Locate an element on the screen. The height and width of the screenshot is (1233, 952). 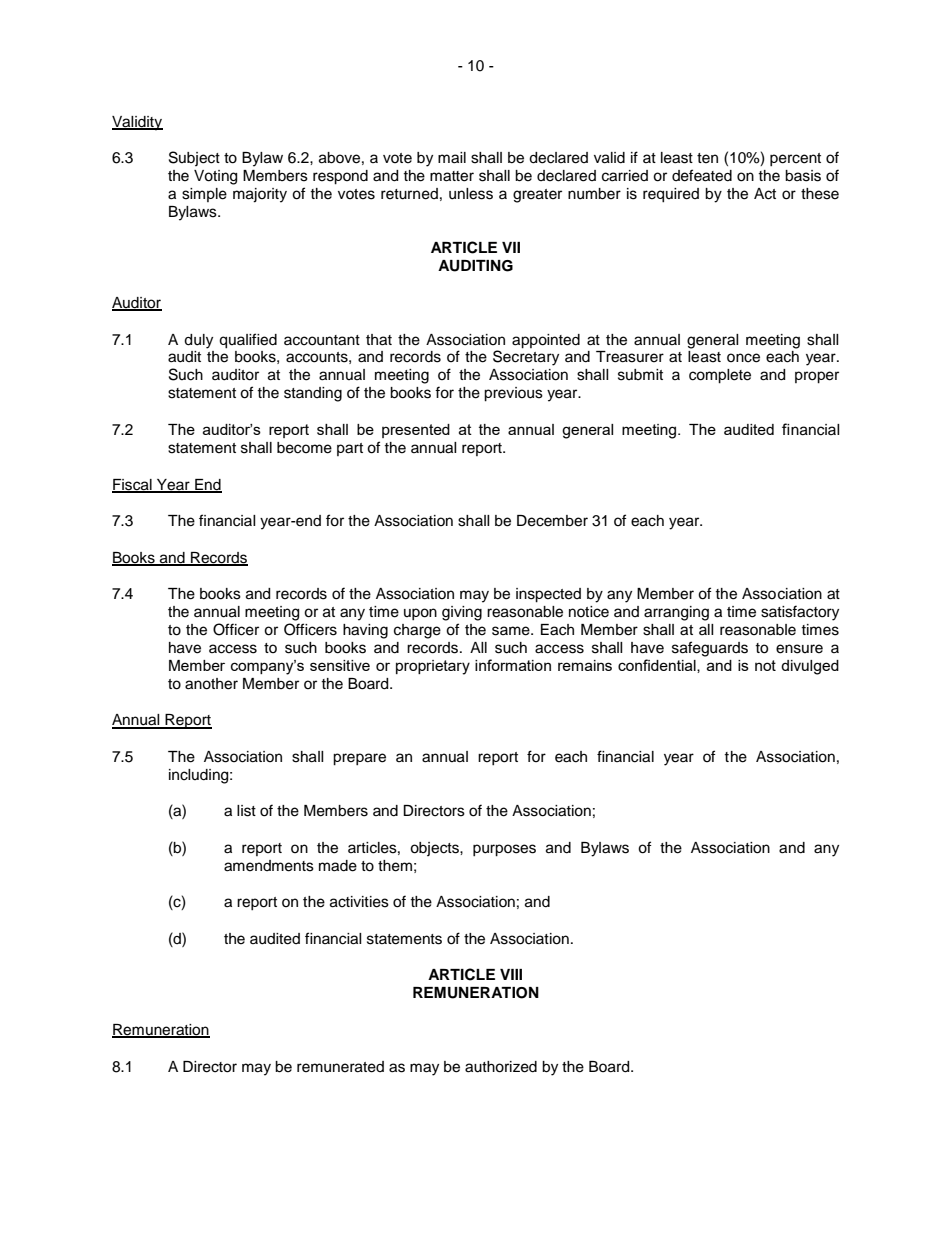
unless is located at coordinates (471, 194).
